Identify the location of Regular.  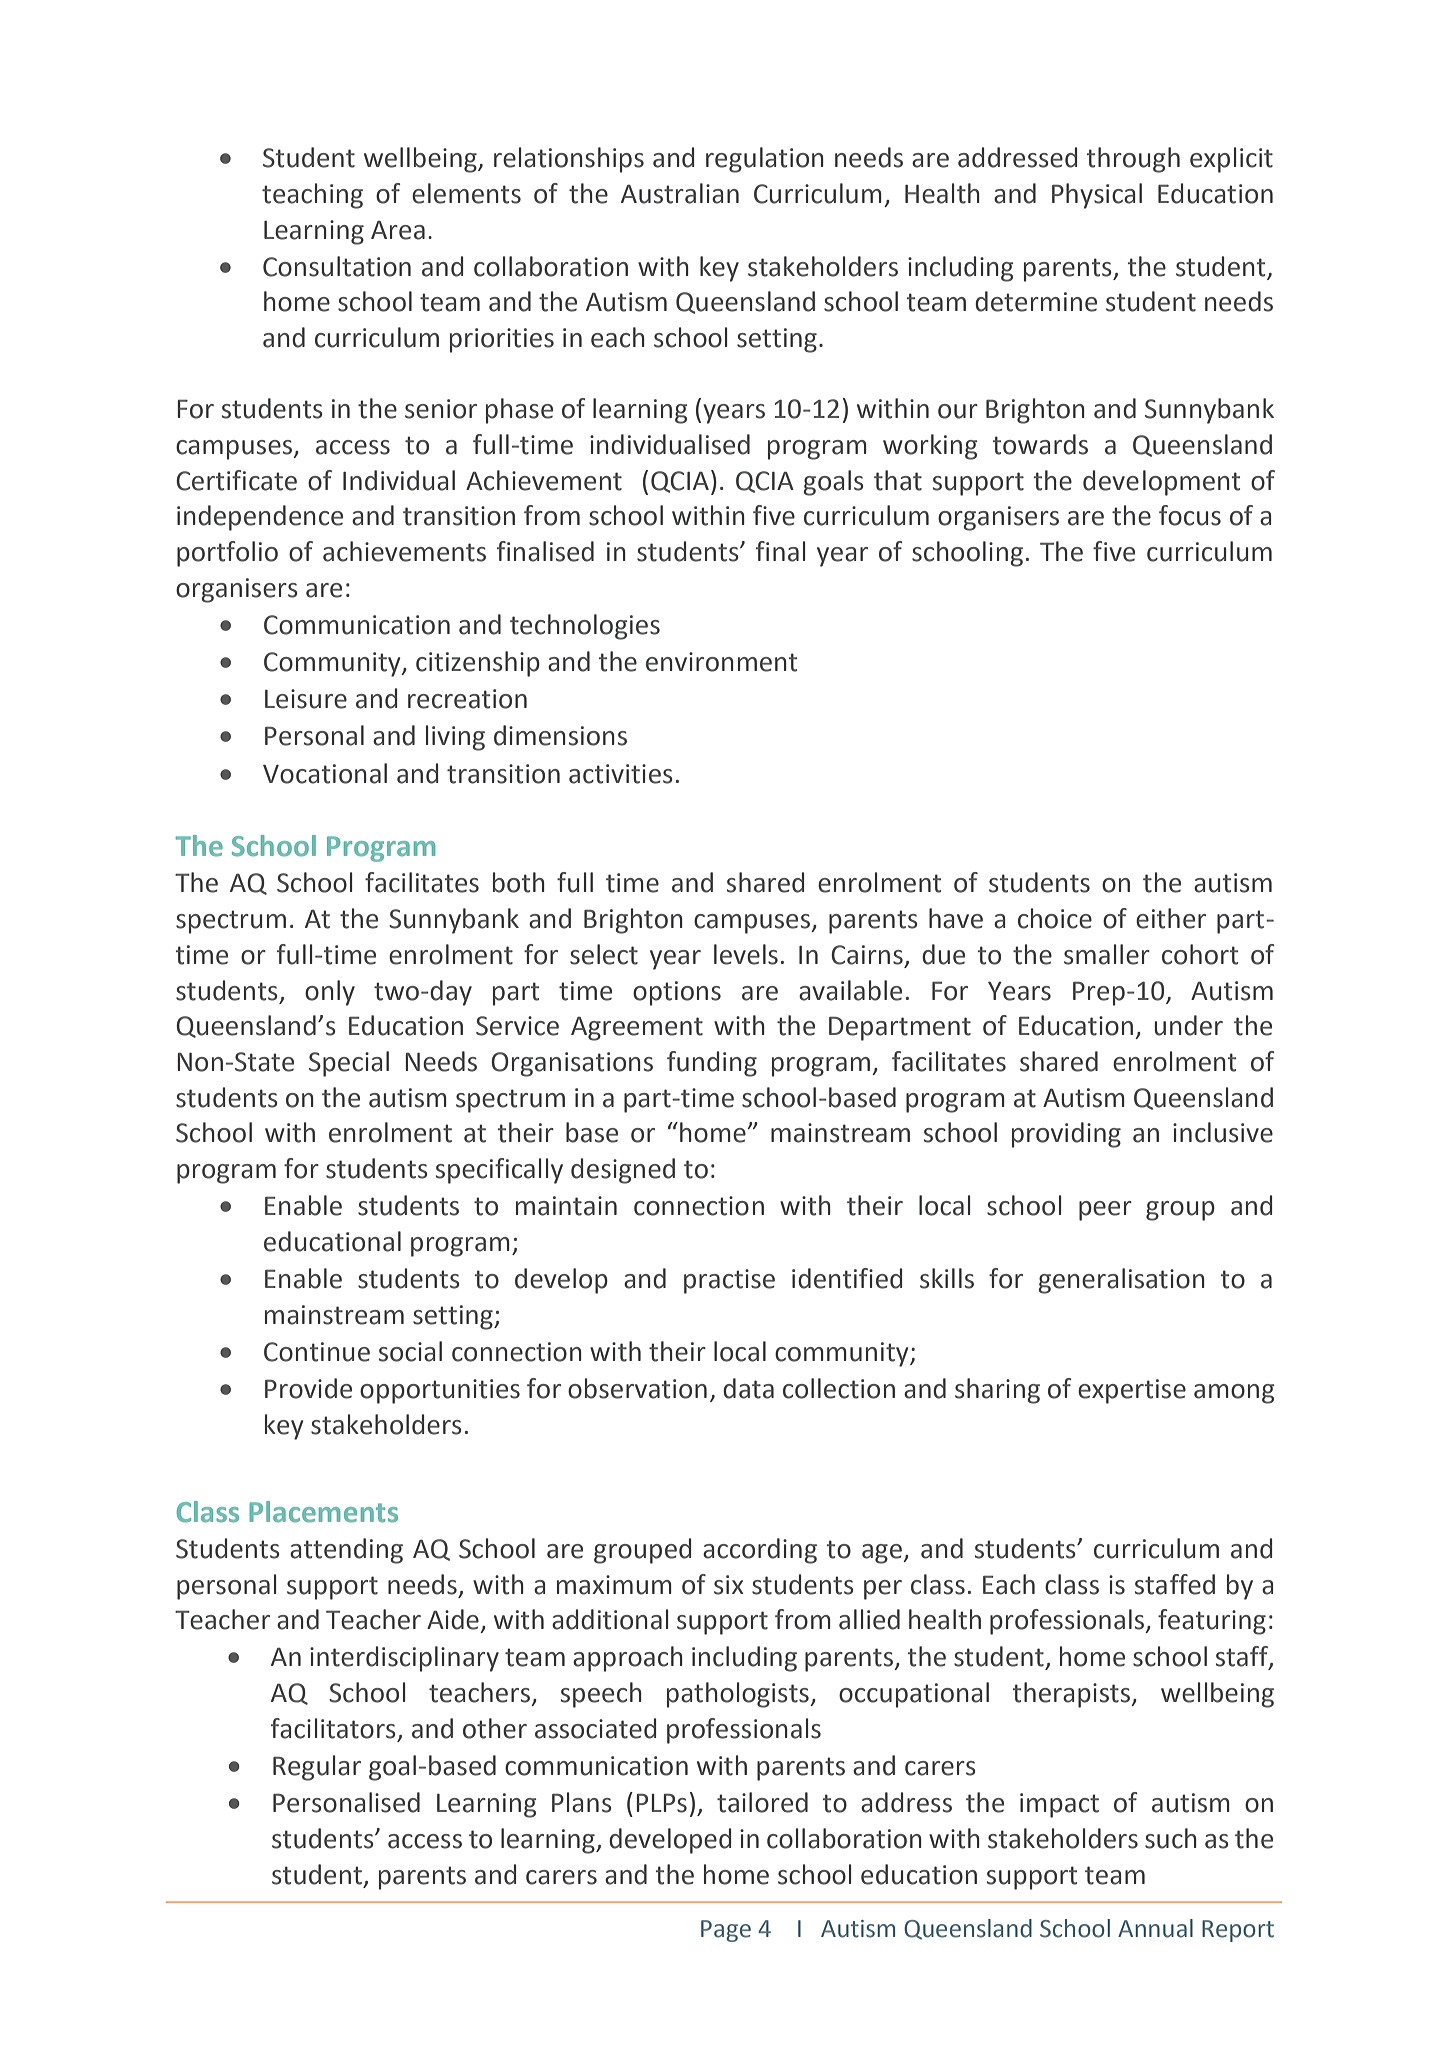
(317, 1768).
